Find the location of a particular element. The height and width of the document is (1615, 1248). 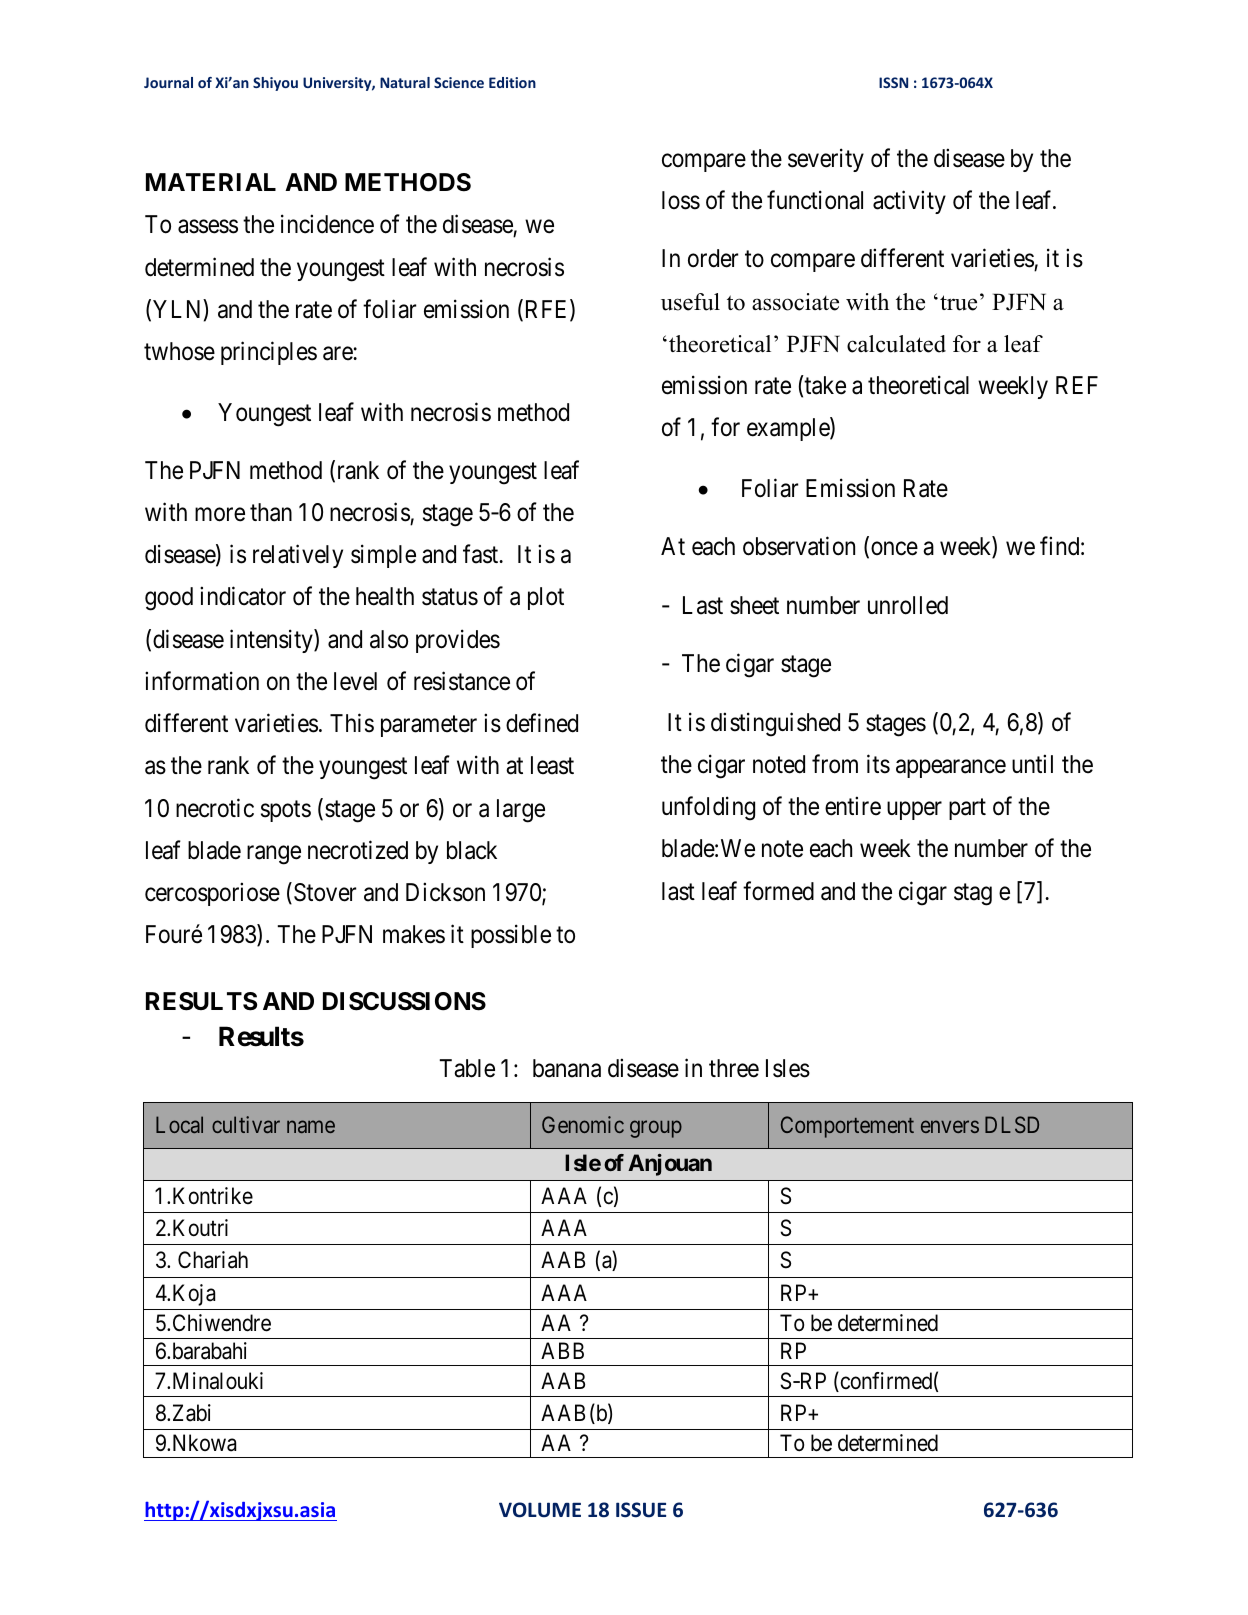

plot is located at coordinates (546, 598).
